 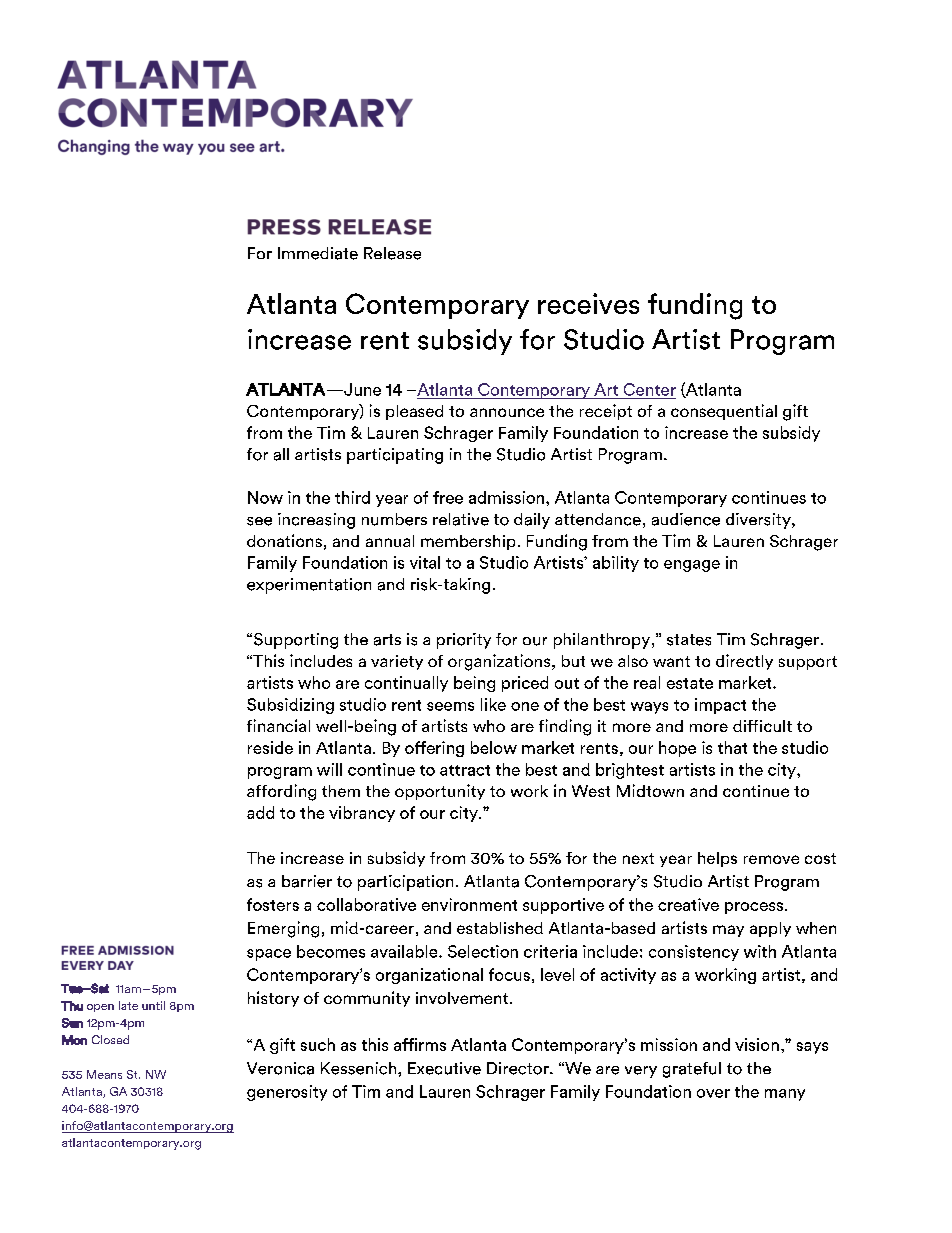 I want to click on fosters, so click(x=273, y=904).
